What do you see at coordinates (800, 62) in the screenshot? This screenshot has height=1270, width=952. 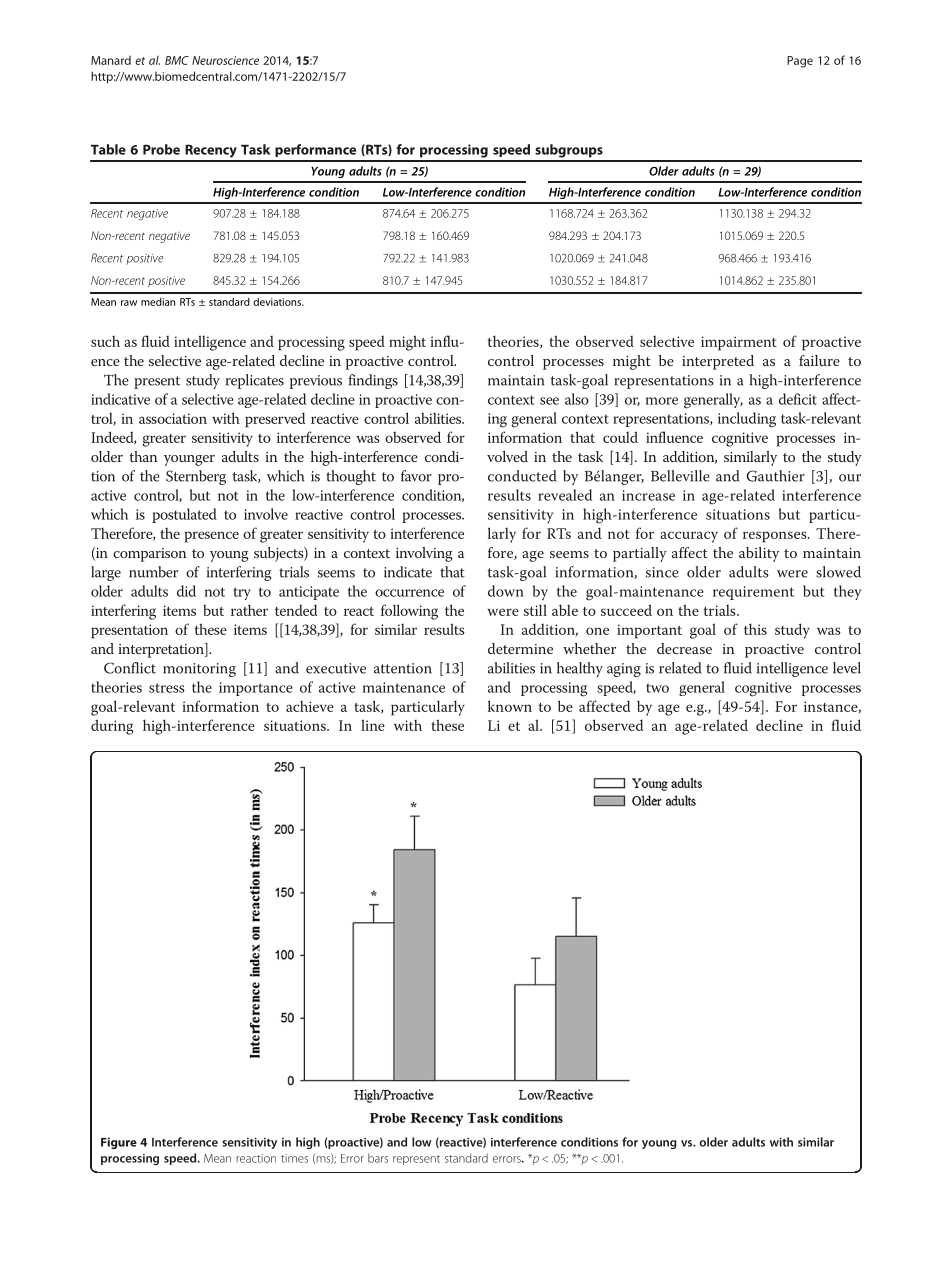 I see `Page` at bounding box center [800, 62].
